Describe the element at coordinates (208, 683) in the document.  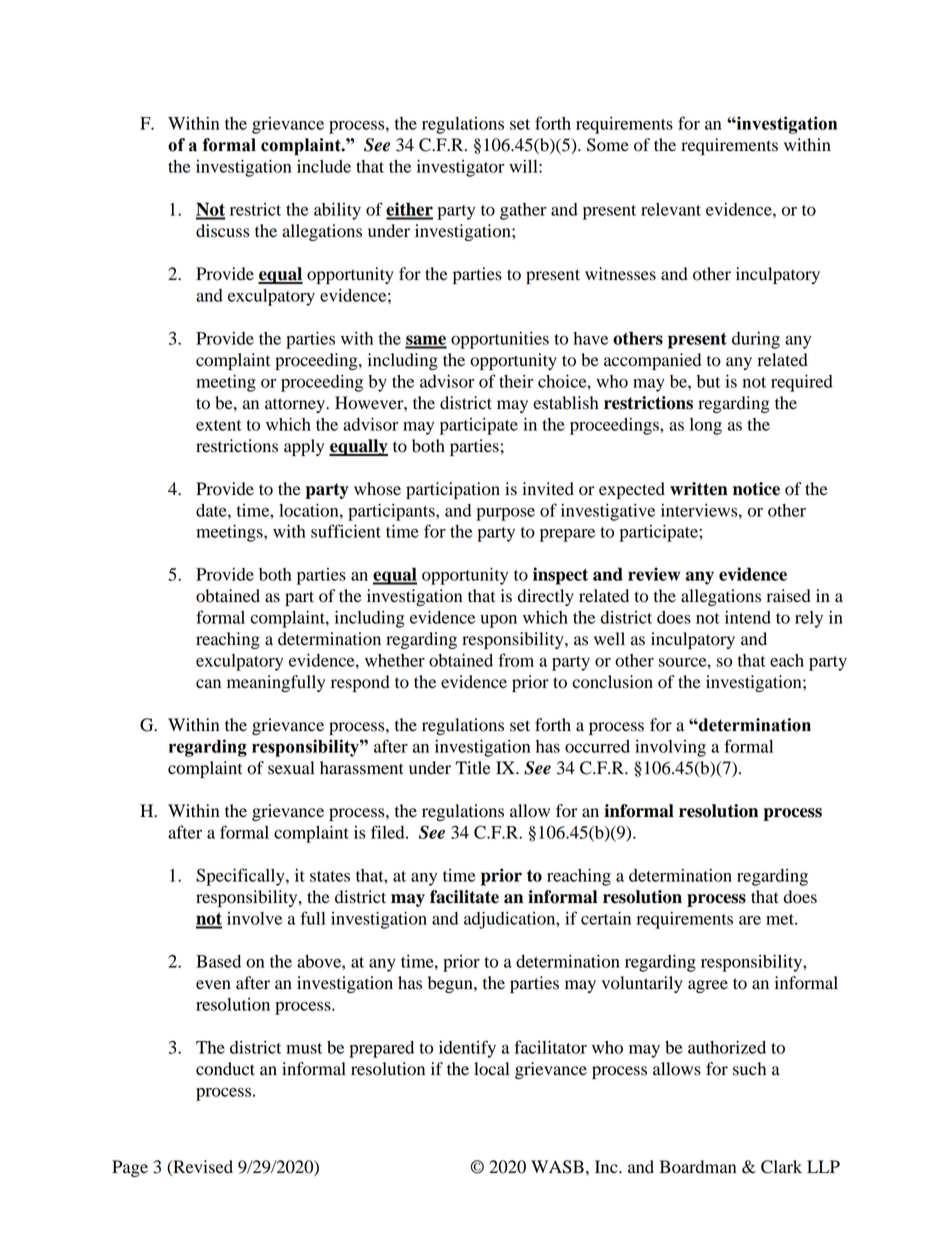
I see `can` at that location.
